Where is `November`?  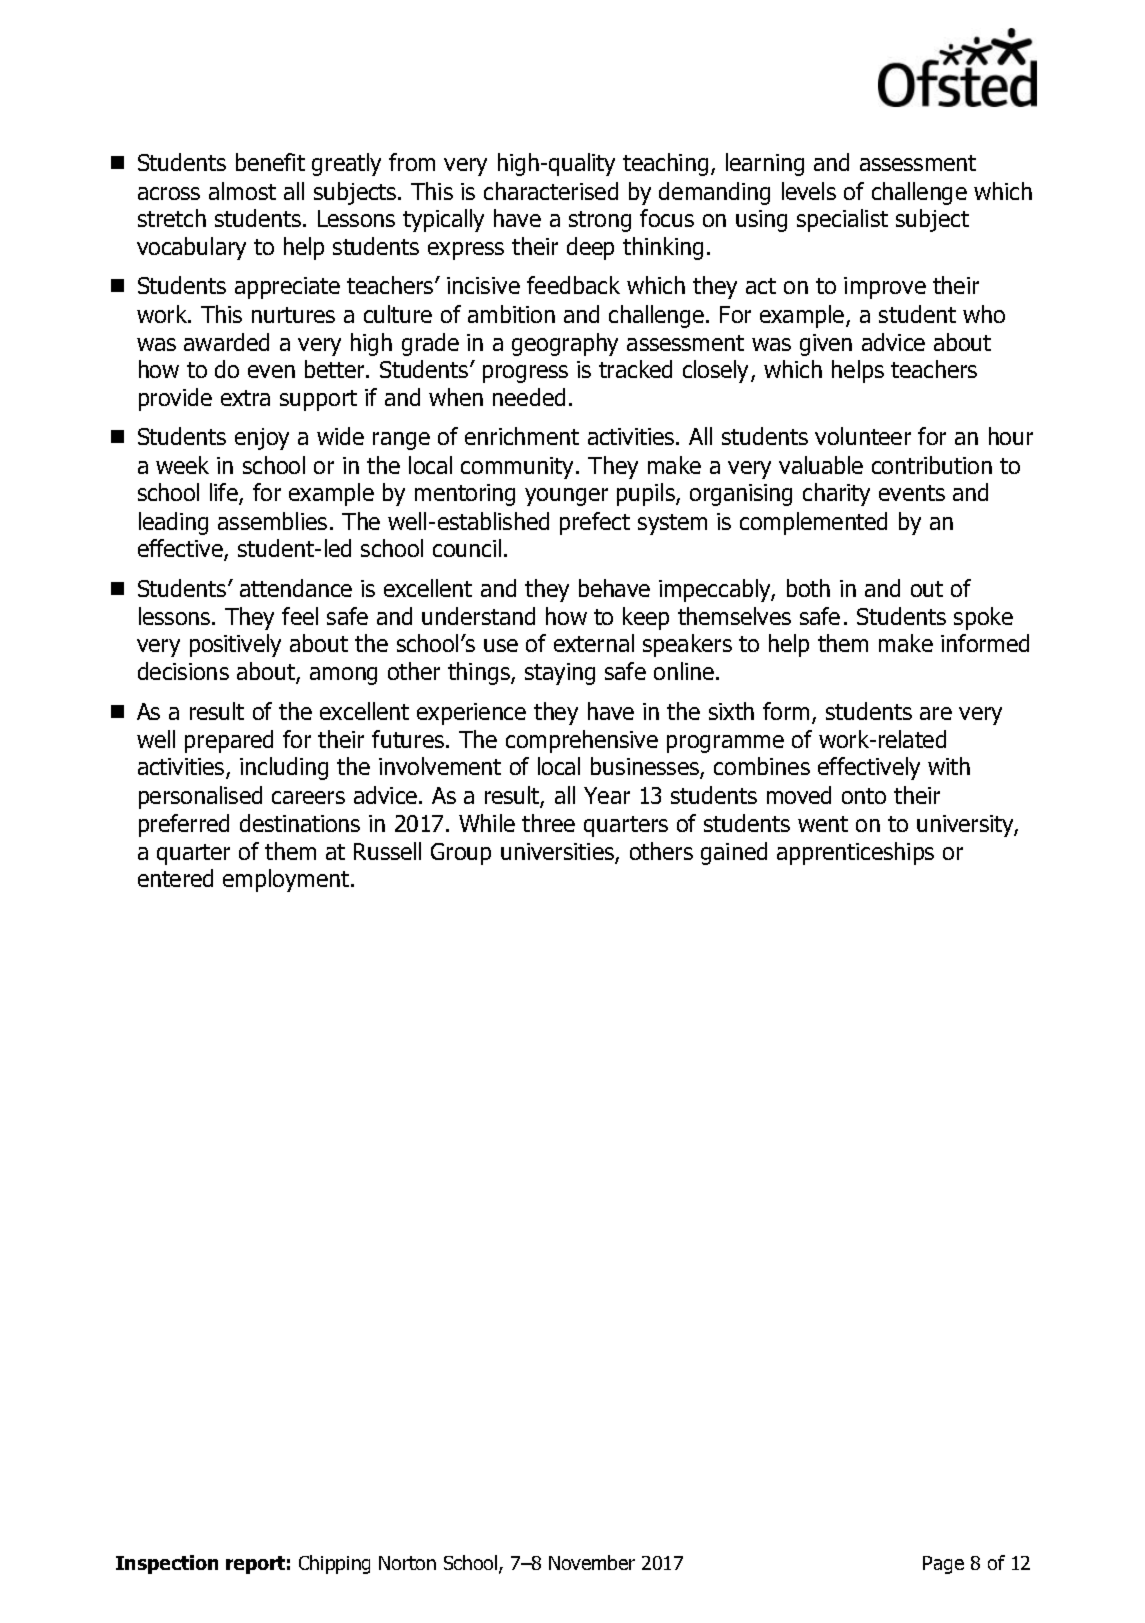
November is located at coordinates (592, 1562).
